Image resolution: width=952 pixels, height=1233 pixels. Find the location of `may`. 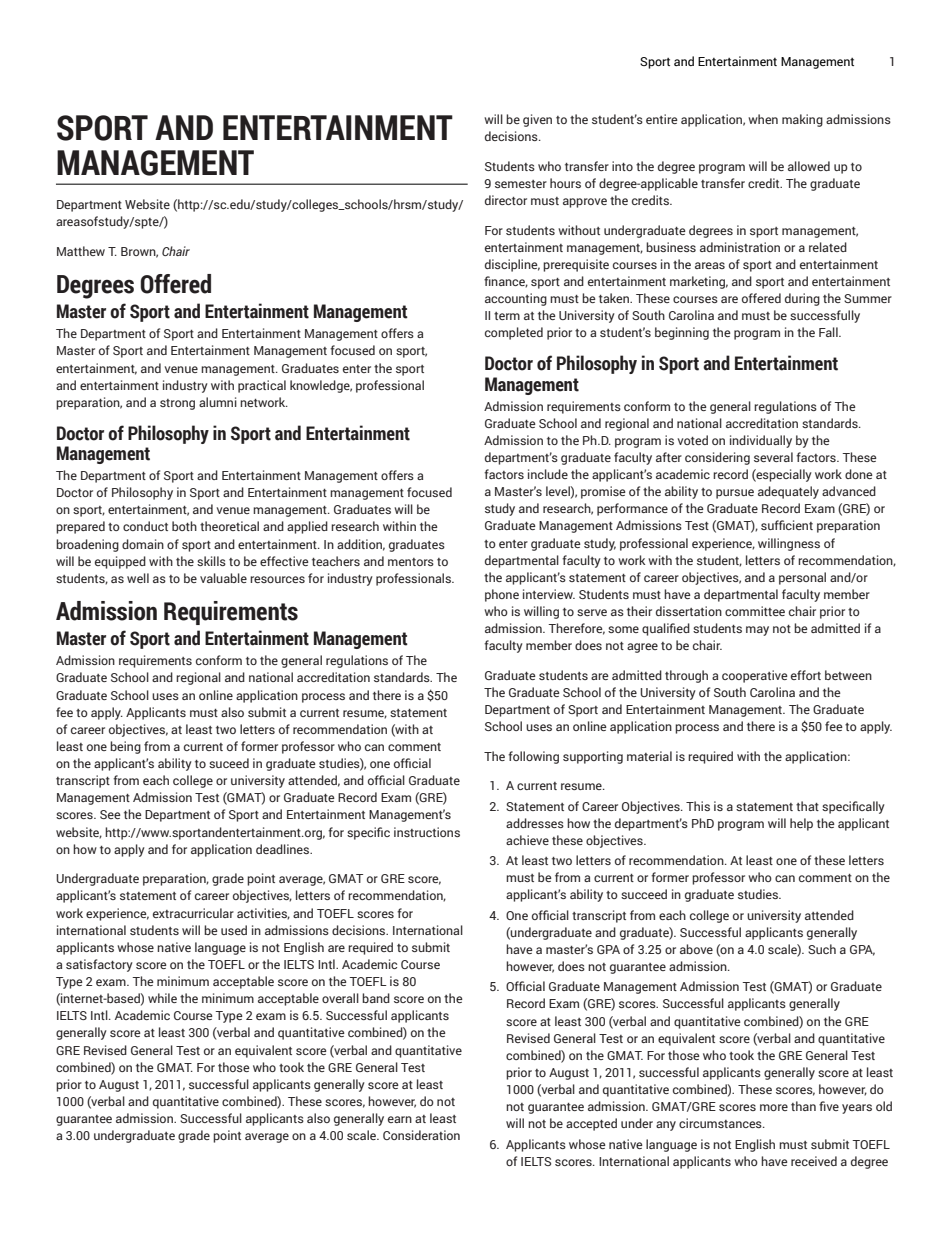

may is located at coordinates (757, 631).
